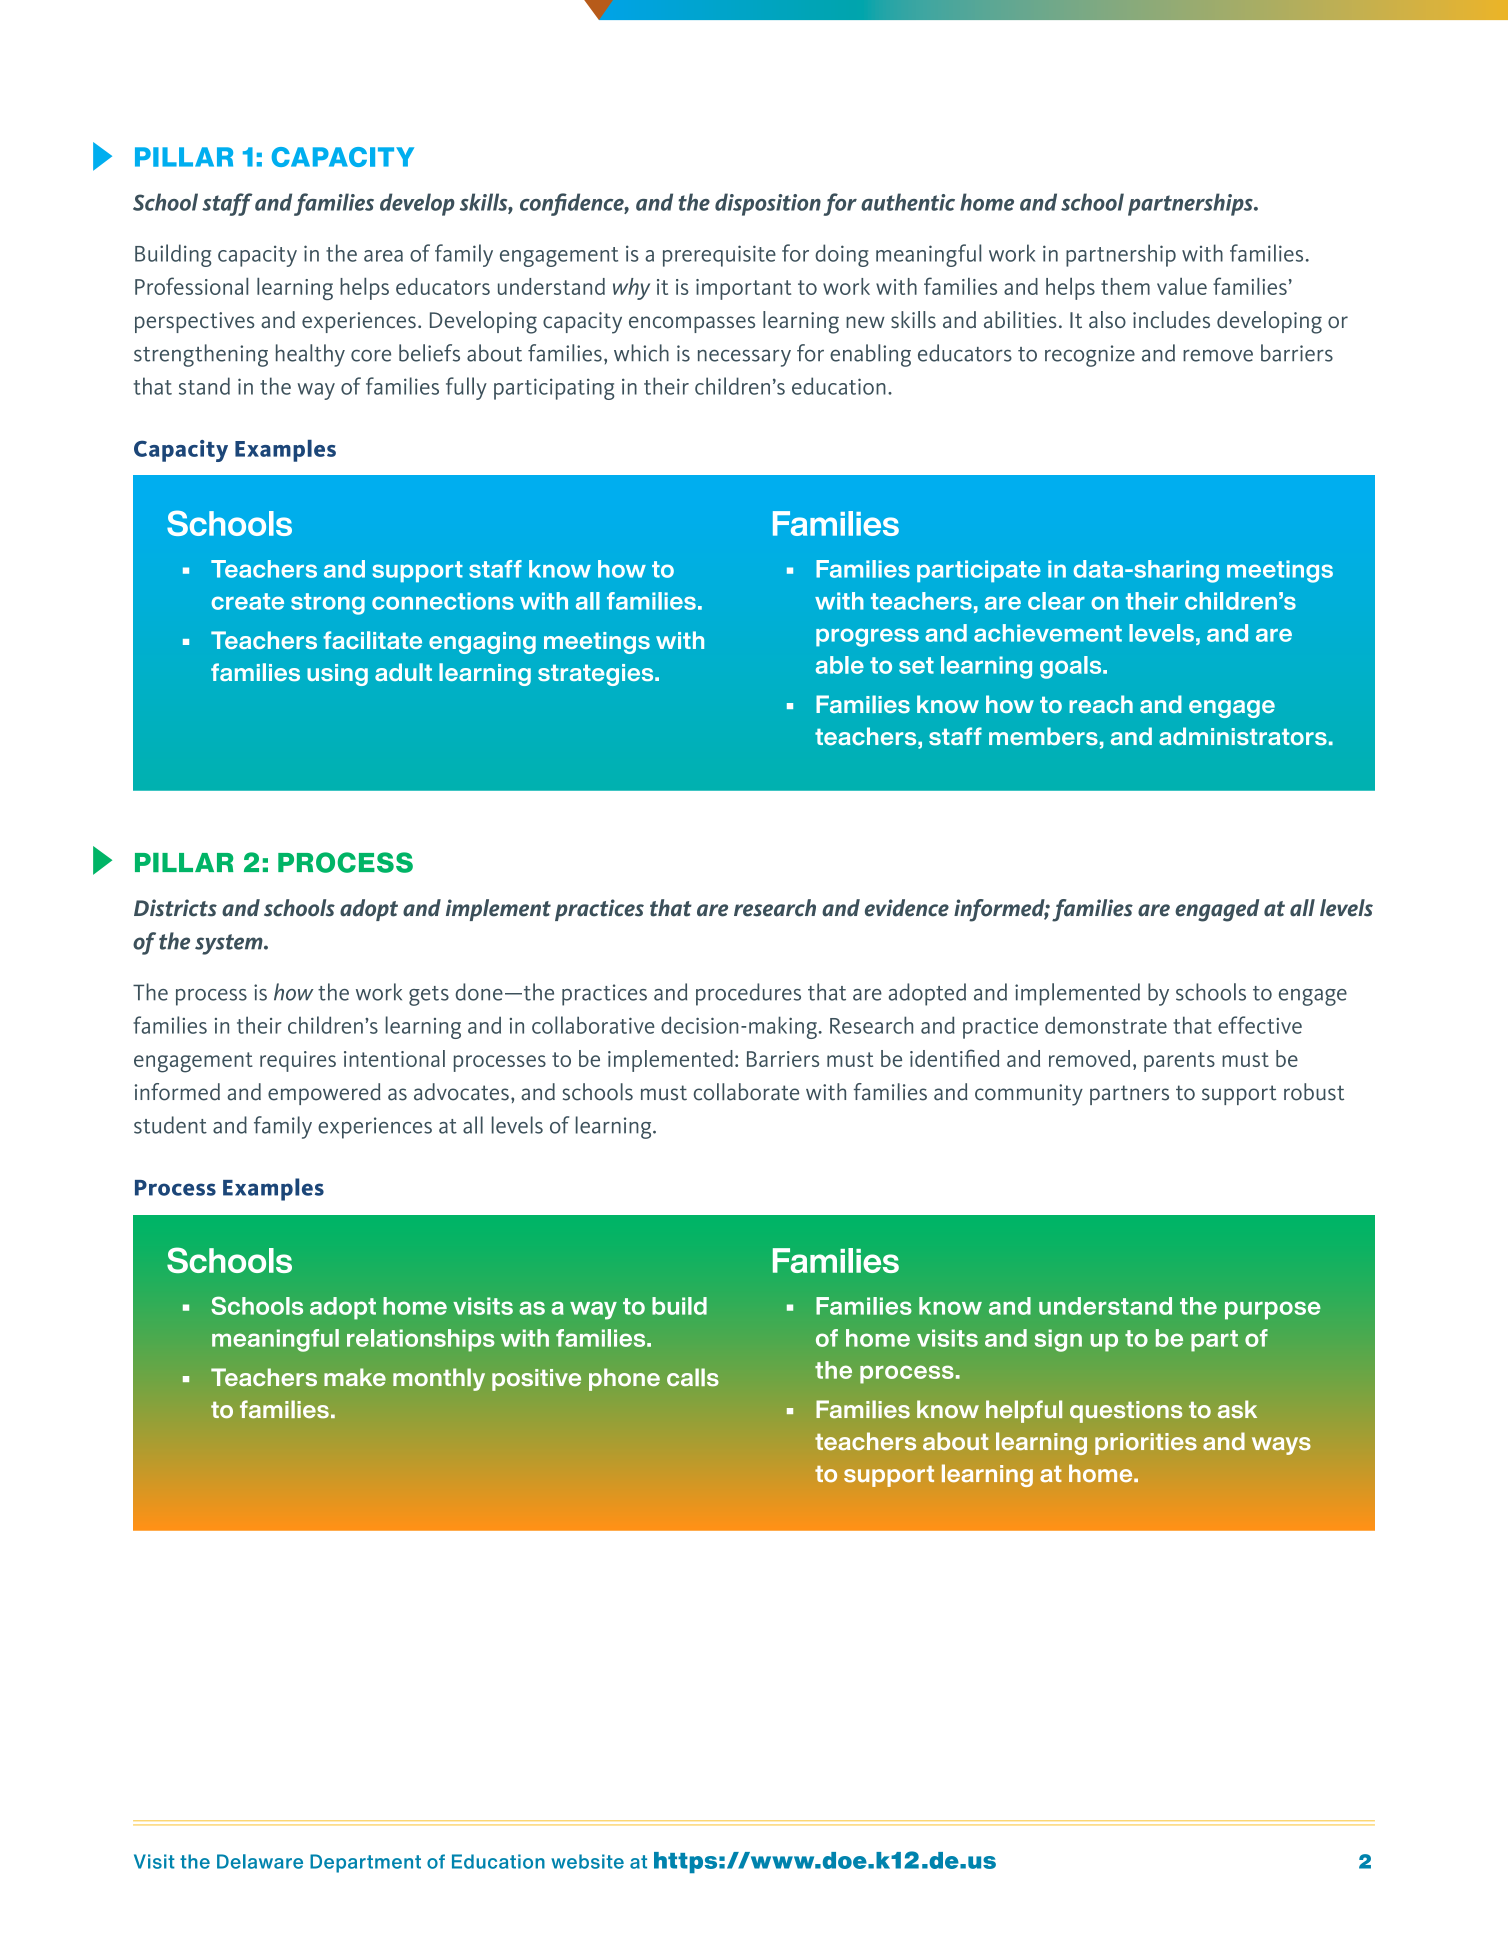 The width and height of the screenshot is (1508, 1951). What do you see at coordinates (719, 256) in the screenshot?
I see `prerequisite` at bounding box center [719, 256].
